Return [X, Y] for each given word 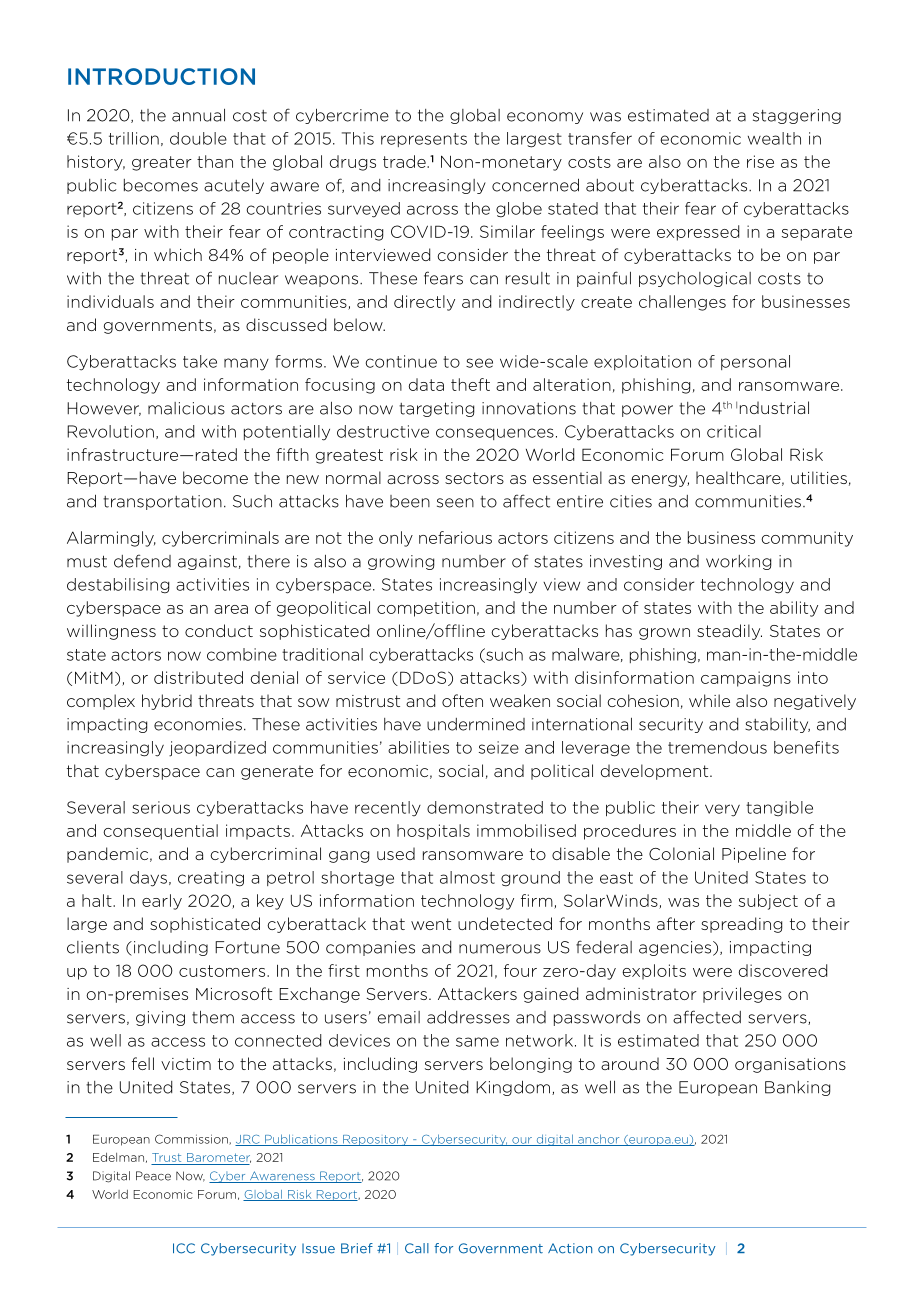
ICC [184, 1248]
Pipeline [754, 855]
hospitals [433, 832]
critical [734, 431]
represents [424, 140]
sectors [474, 478]
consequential [160, 832]
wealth [774, 138]
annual [198, 115]
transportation [162, 502]
